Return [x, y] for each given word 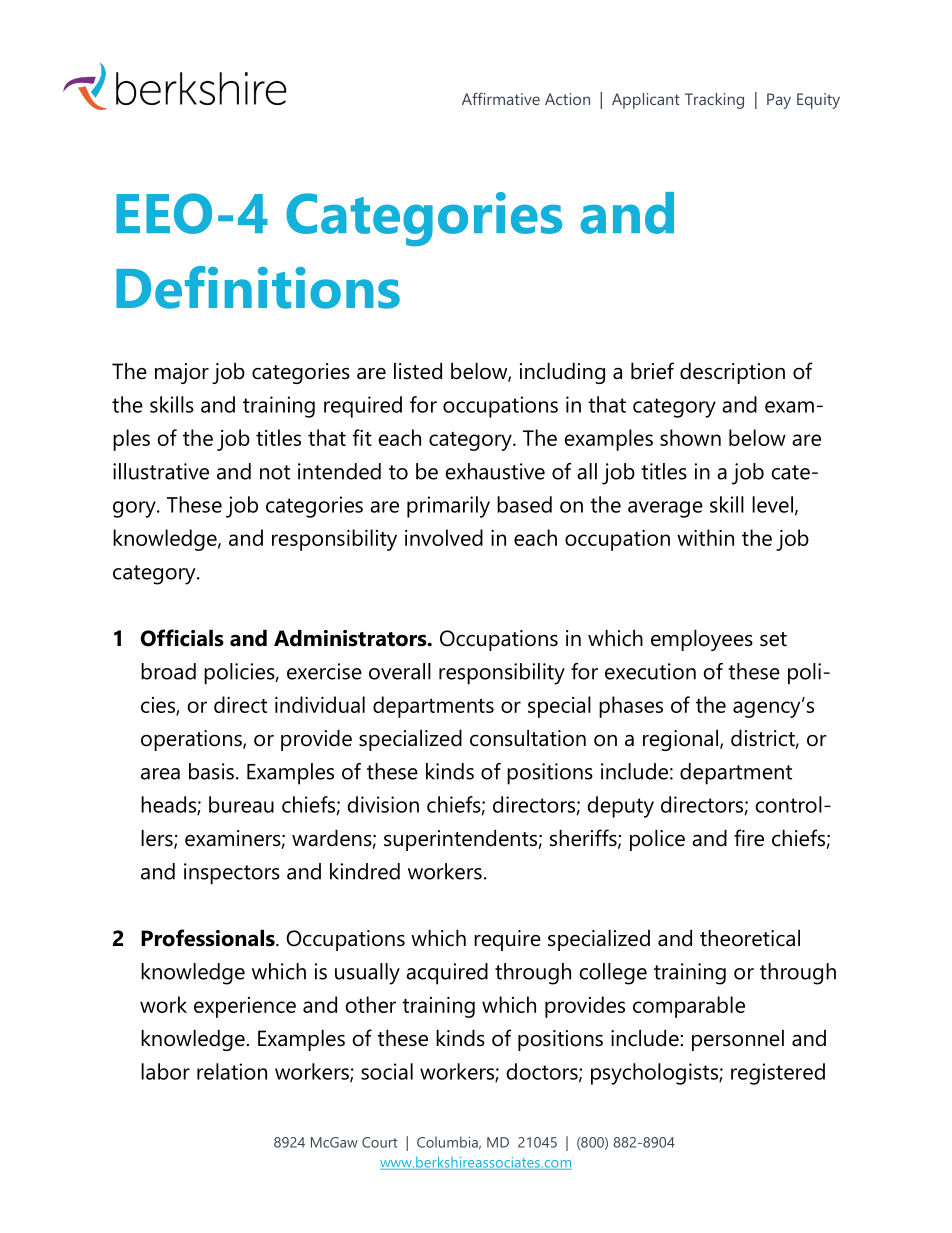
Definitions [258, 287]
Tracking [714, 101]
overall [400, 671]
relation [232, 1071]
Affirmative [501, 98]
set [773, 639]
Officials [182, 638]
